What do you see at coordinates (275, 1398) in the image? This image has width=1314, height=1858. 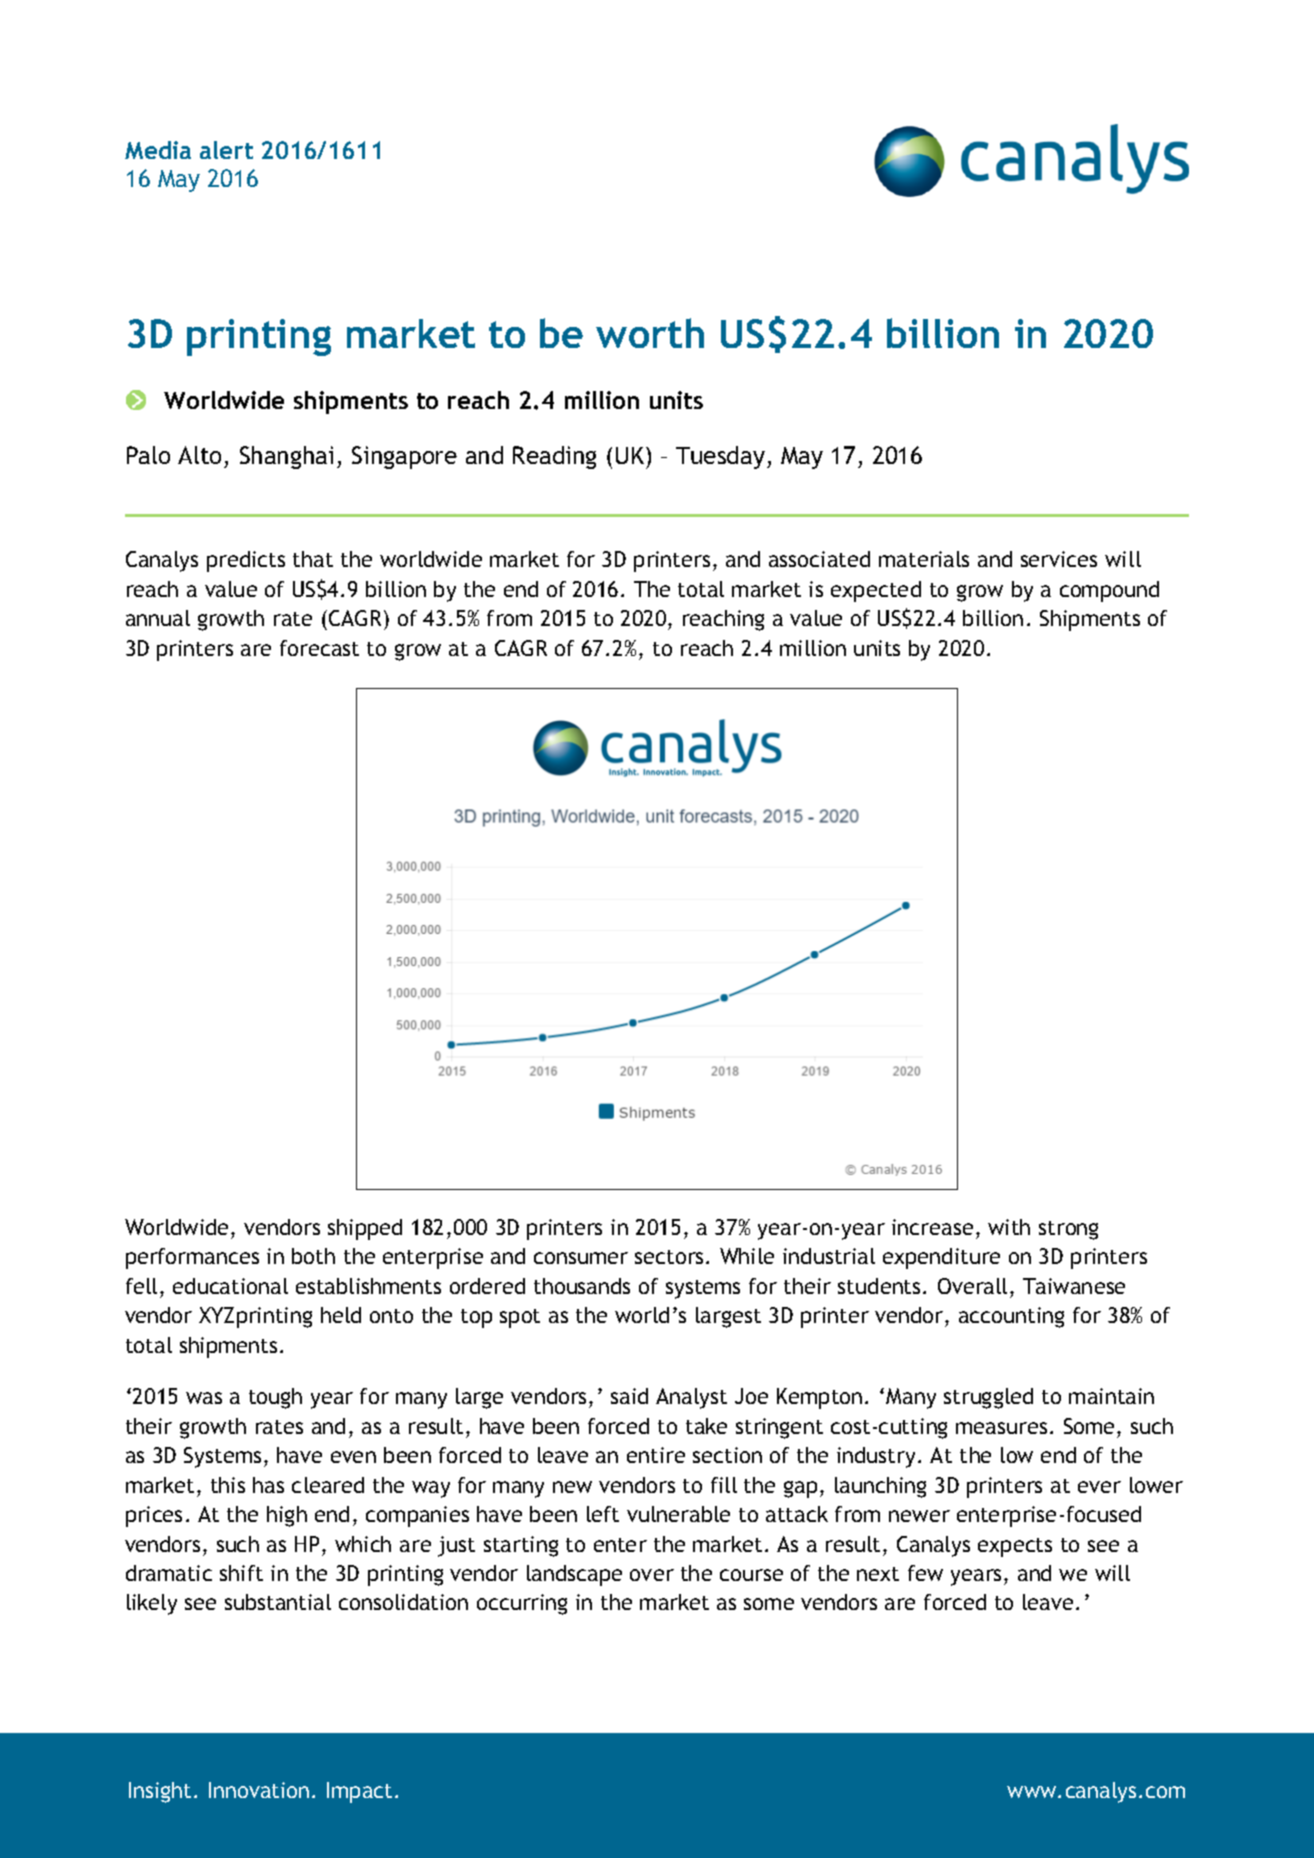 I see `tough` at bounding box center [275, 1398].
